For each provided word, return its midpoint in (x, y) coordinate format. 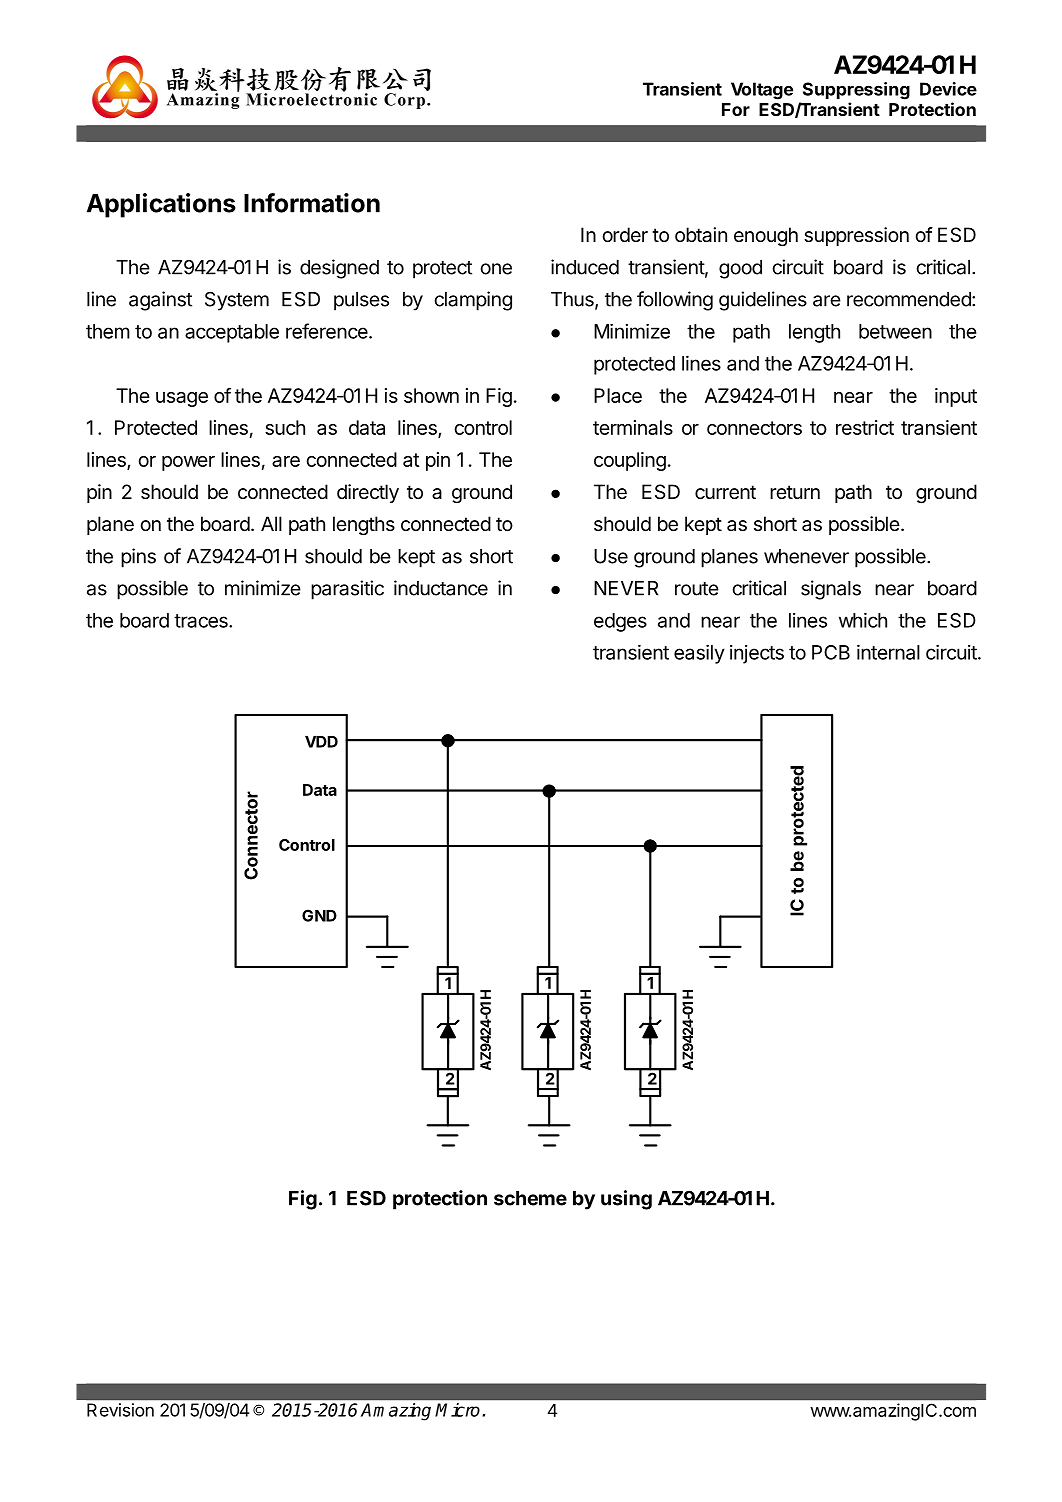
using (626, 1200)
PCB (831, 652)
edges (620, 622)
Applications (161, 205)
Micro (457, 1410)
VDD (321, 742)
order (625, 234)
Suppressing (856, 91)
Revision (120, 1410)
